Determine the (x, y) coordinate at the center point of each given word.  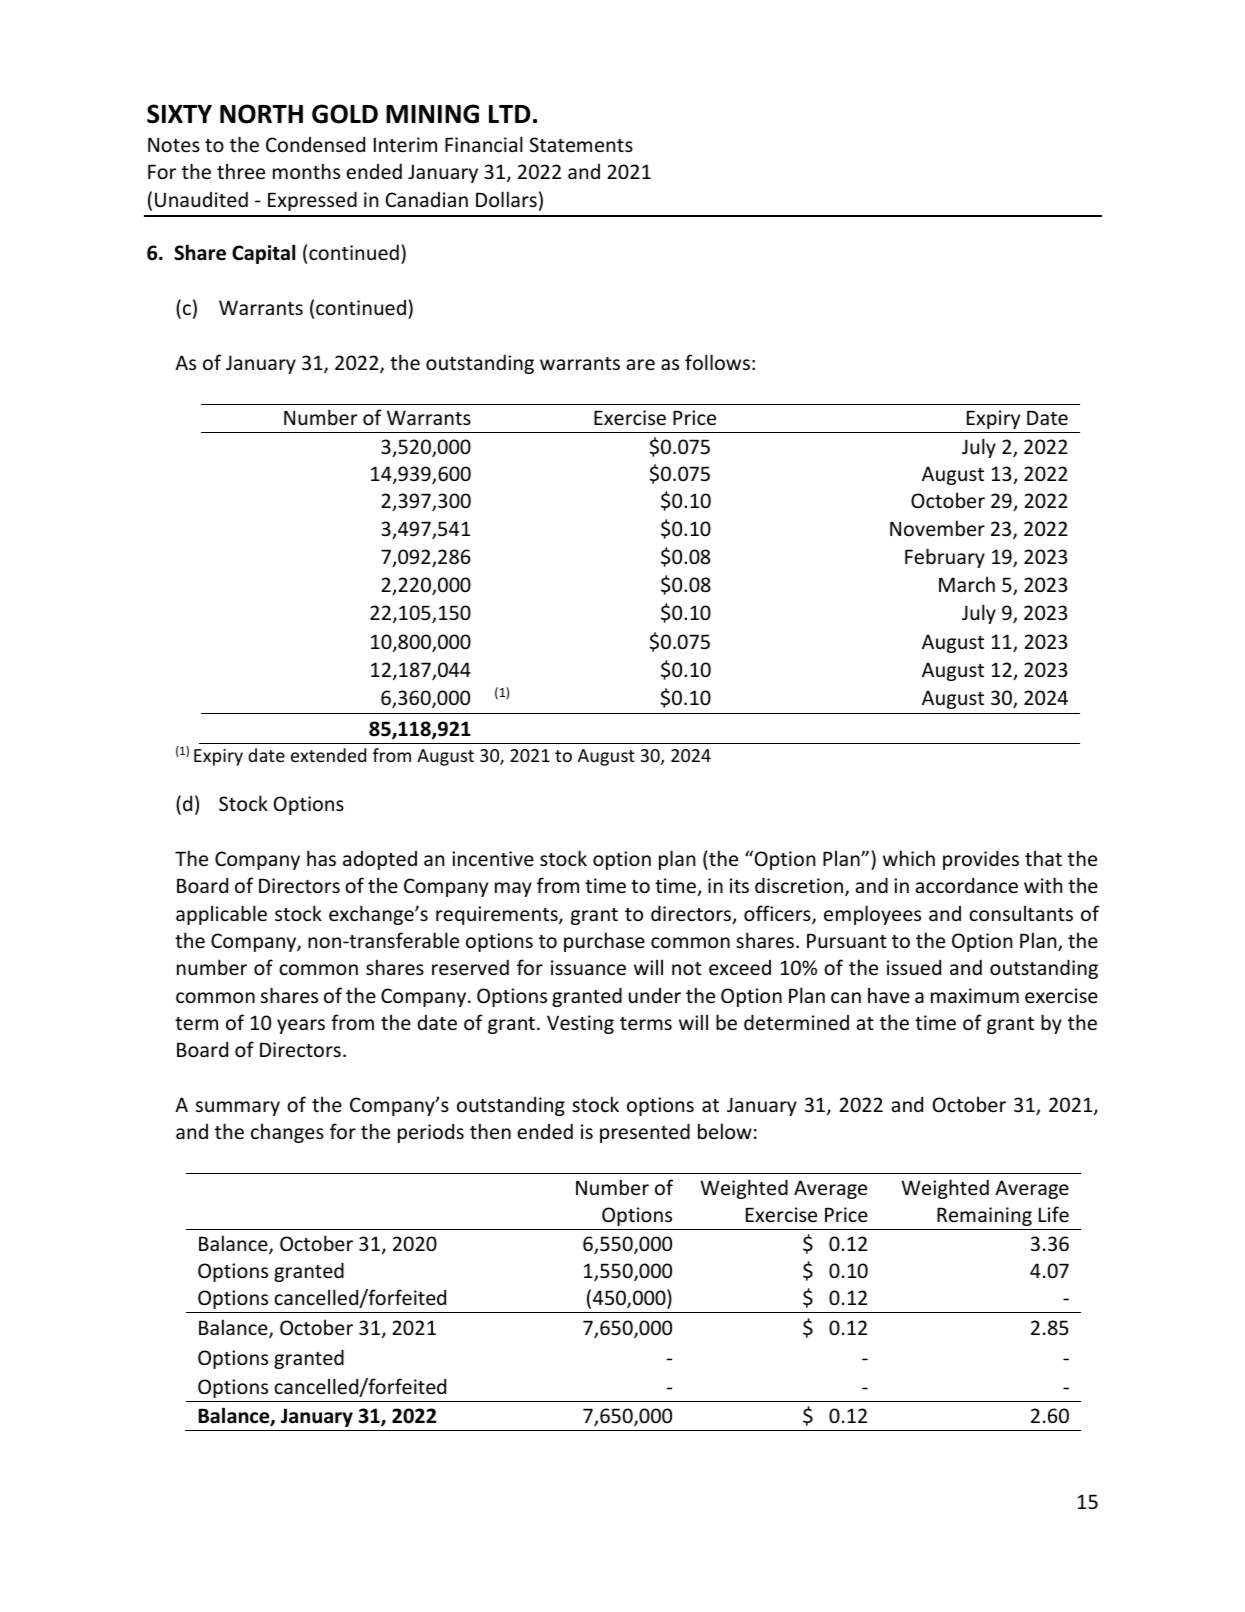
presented (645, 1133)
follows (717, 362)
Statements (581, 144)
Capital (263, 254)
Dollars (506, 199)
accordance (967, 885)
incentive (493, 858)
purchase (604, 942)
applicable (221, 915)
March (967, 584)
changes (287, 1133)
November (937, 528)
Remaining (984, 1216)
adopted (380, 860)
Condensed (315, 144)
